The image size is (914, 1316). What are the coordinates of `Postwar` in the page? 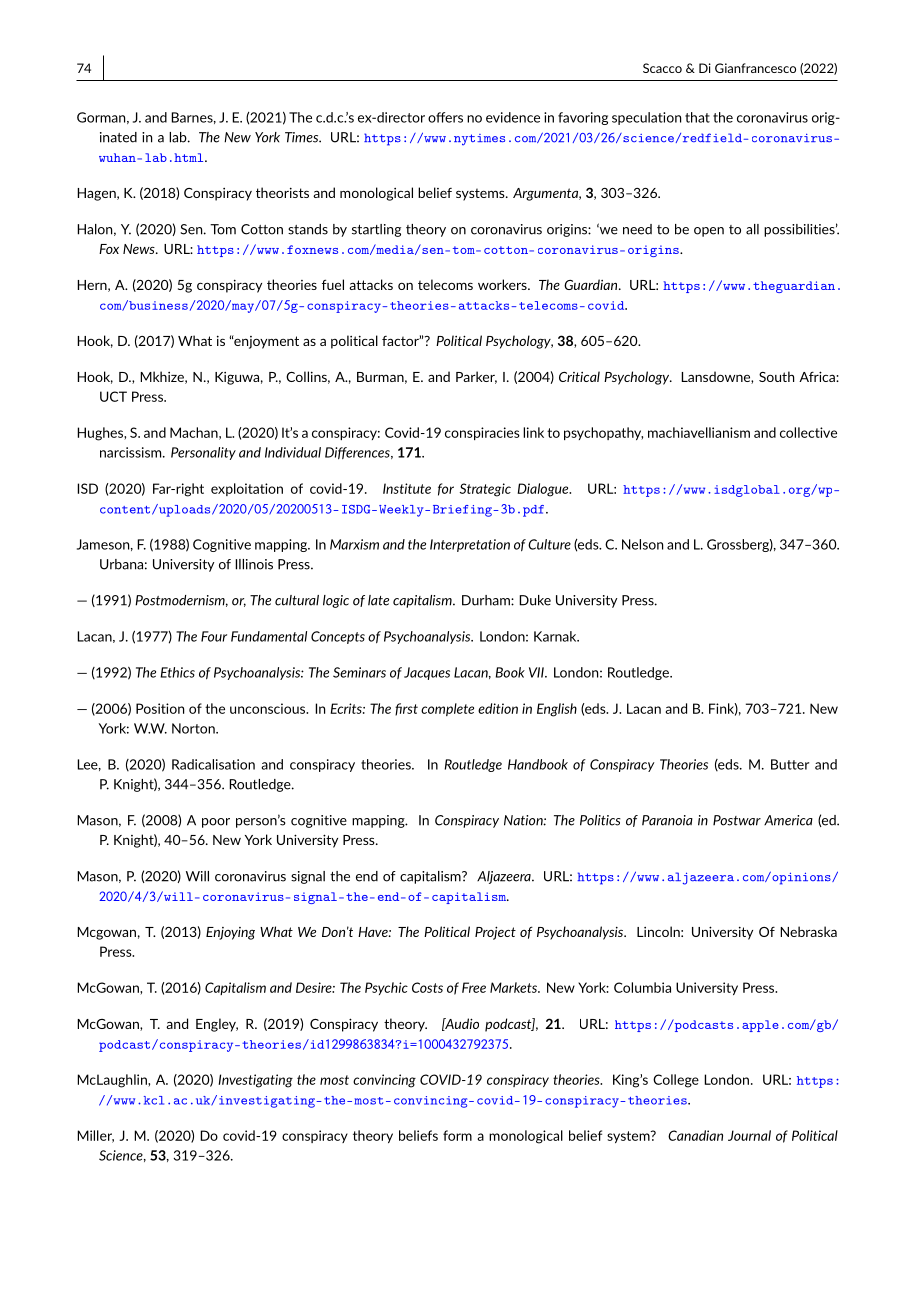 It's located at (737, 820).
